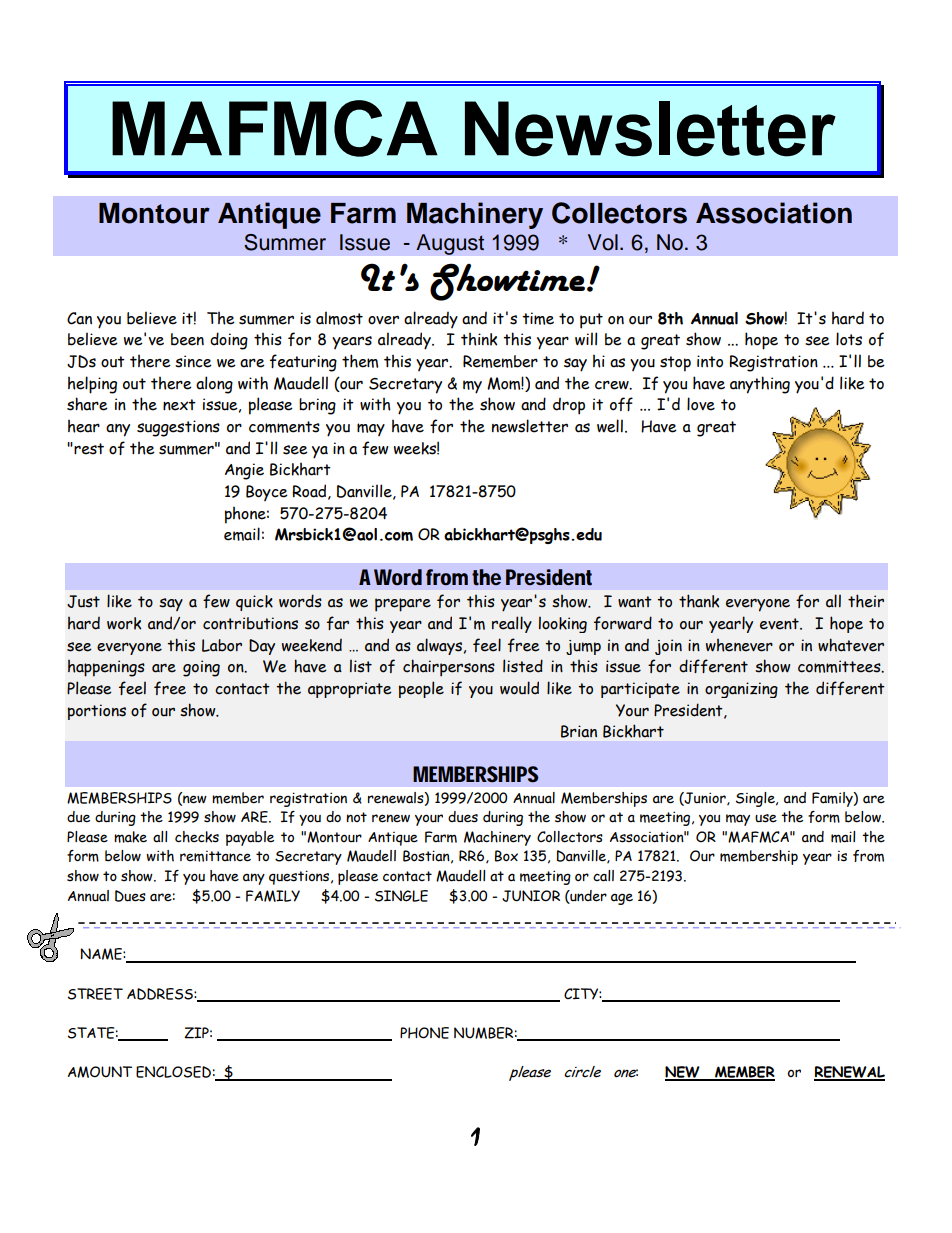  Describe the element at coordinates (849, 339) in the screenshot. I see `lots` at that location.
